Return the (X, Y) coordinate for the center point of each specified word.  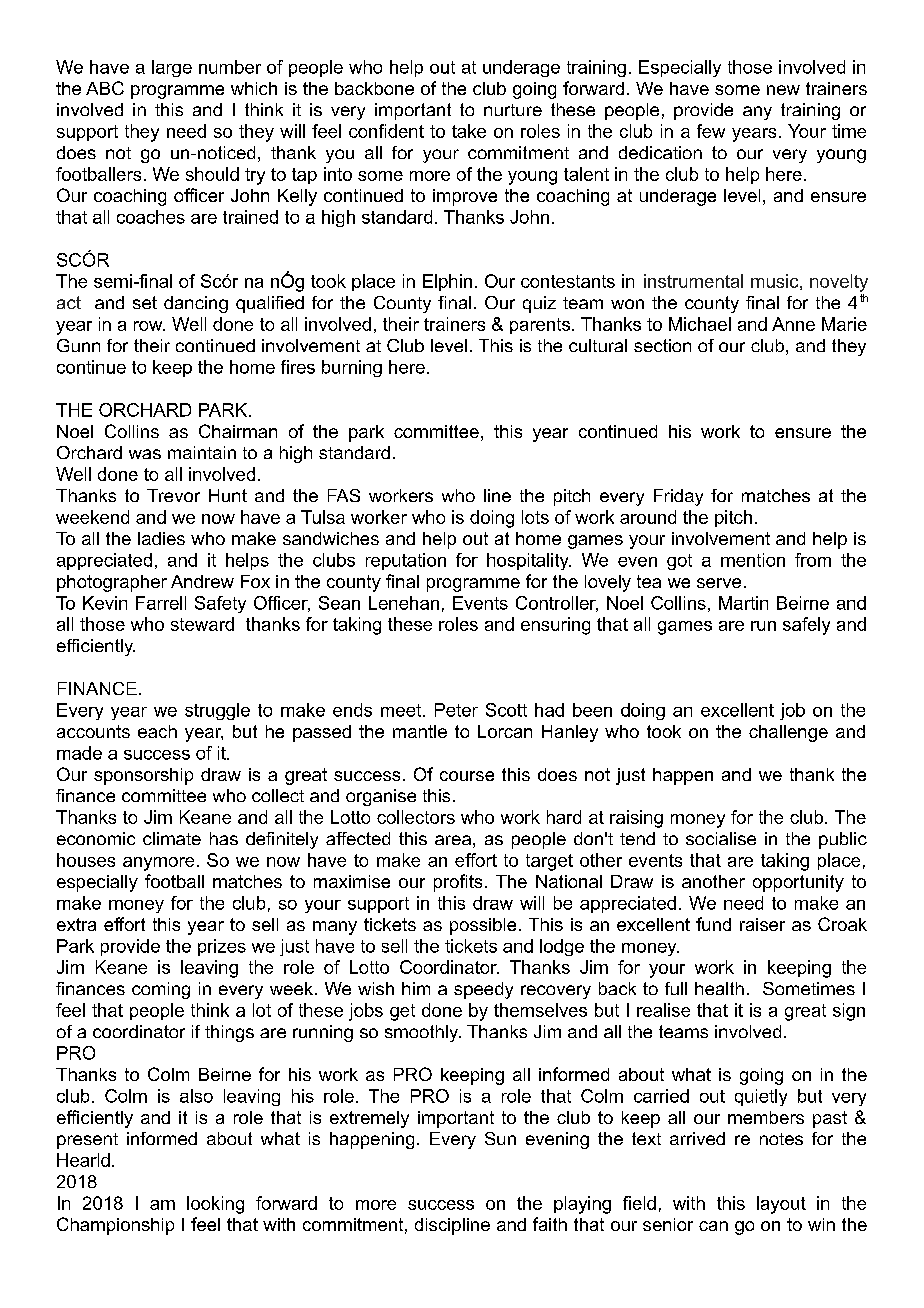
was (145, 454)
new (783, 90)
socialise (721, 838)
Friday (678, 497)
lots (535, 517)
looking (215, 1205)
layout (781, 1205)
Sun (500, 1138)
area (453, 840)
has (224, 838)
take (469, 131)
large (172, 68)
